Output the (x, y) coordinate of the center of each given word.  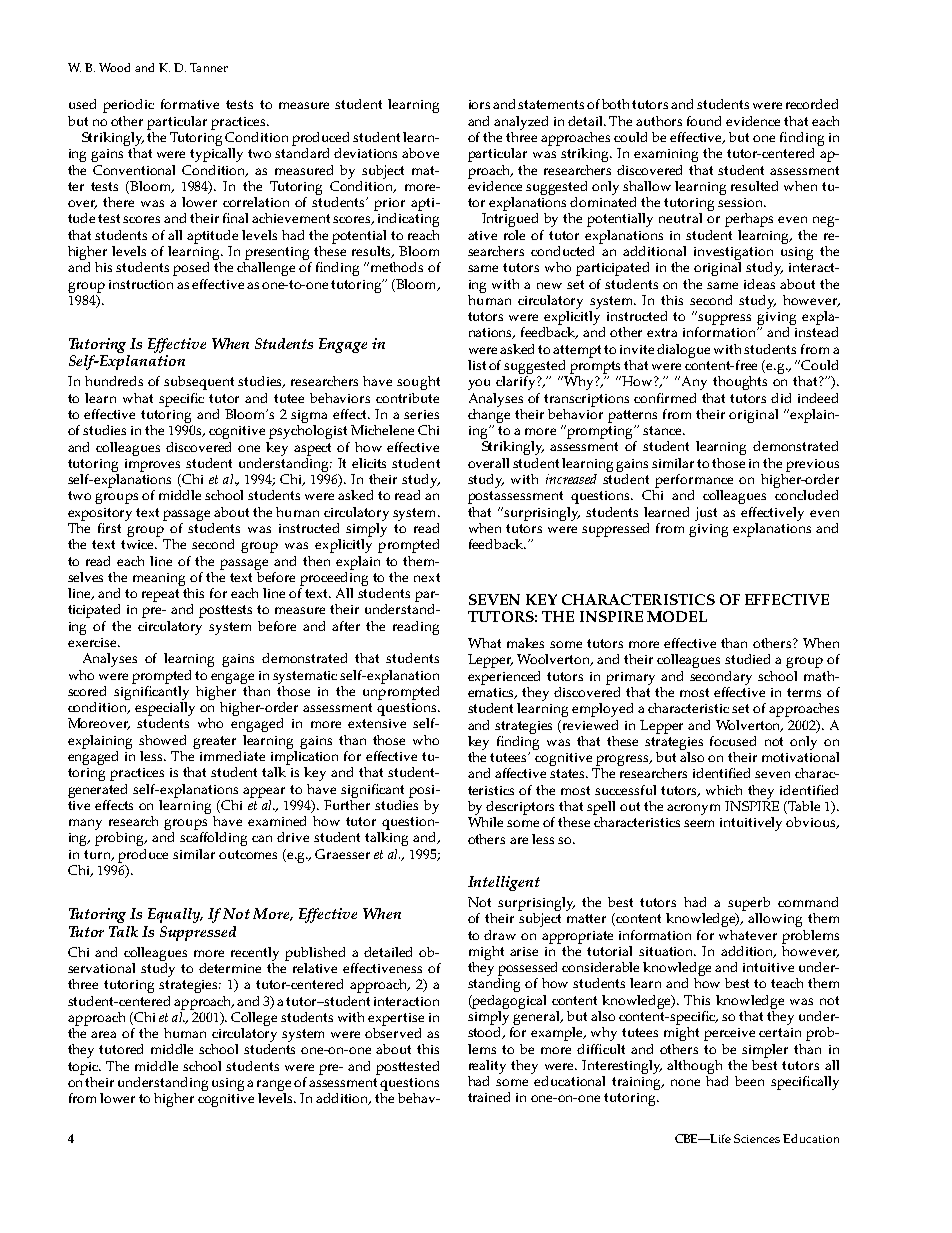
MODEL (677, 616)
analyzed (521, 123)
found (704, 121)
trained (489, 1097)
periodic (128, 106)
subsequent (199, 383)
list (477, 365)
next (427, 577)
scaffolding (213, 839)
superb (749, 904)
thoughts (740, 383)
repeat (160, 595)
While (485, 822)
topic (84, 1068)
